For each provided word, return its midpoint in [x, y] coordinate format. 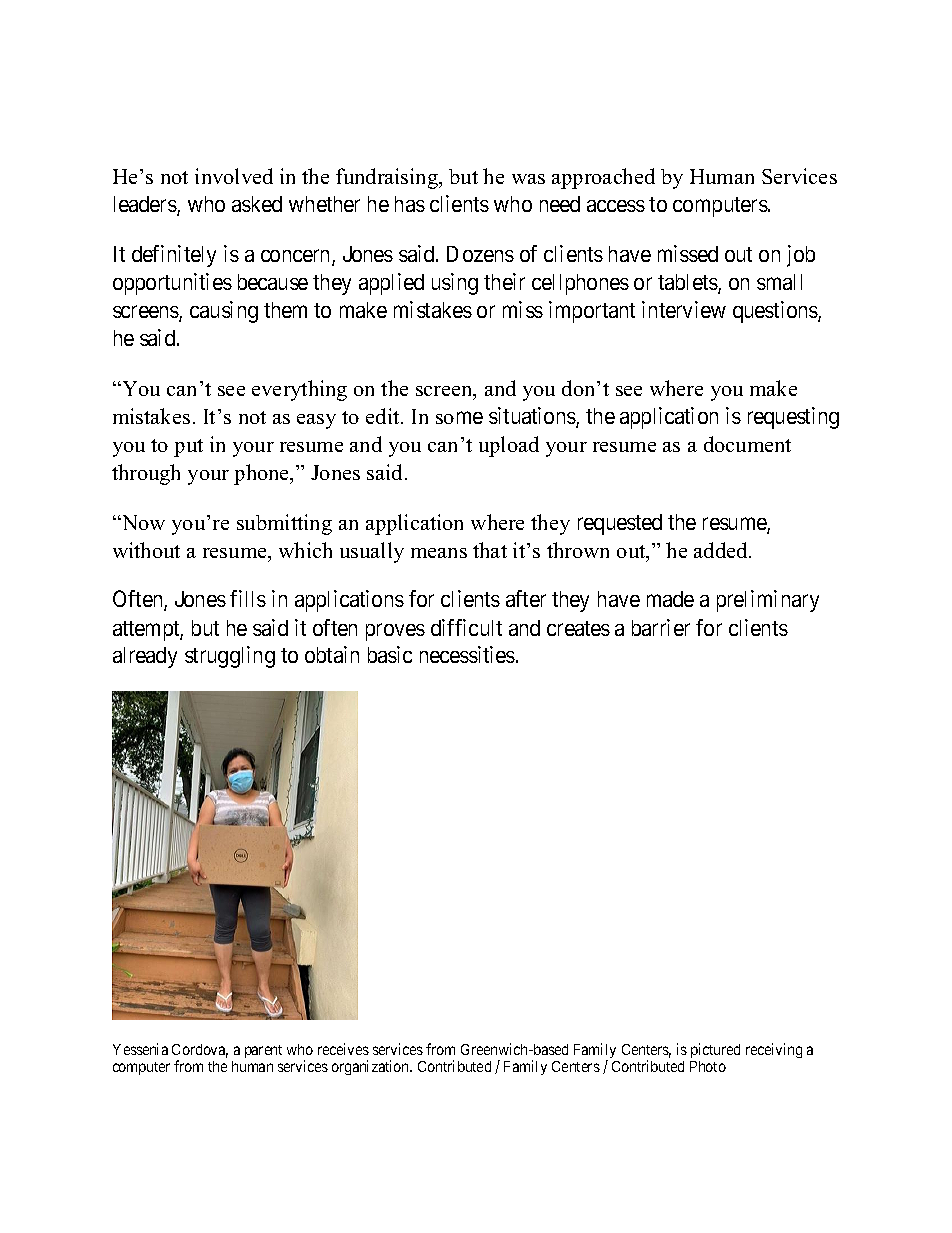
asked [257, 204]
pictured [715, 1050]
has [410, 204]
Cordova [200, 1051]
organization [372, 1067]
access [616, 206]
